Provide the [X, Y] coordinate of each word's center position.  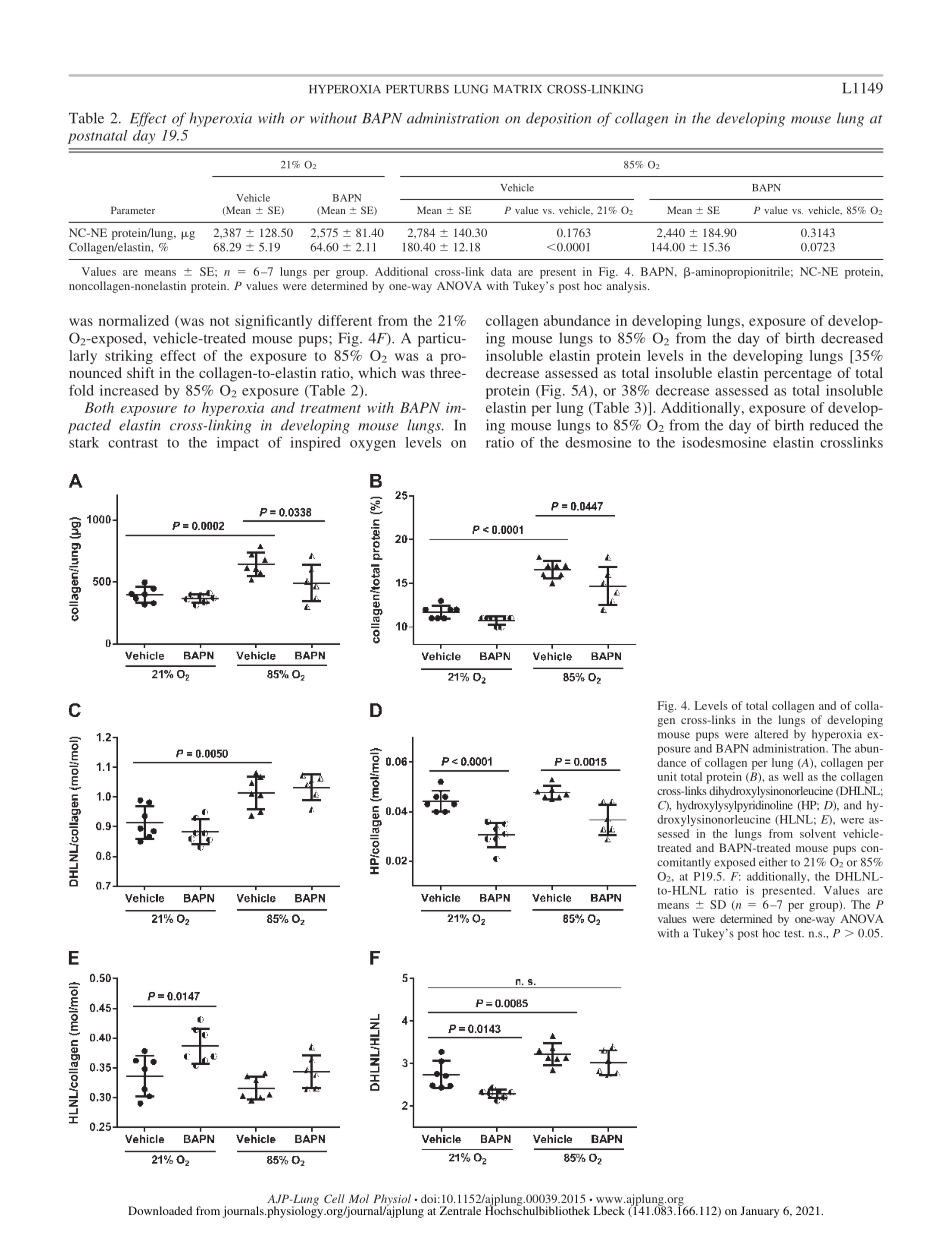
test [794, 934]
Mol [359, 1198]
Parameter [133, 210]
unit [667, 776]
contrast [133, 443]
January [759, 1212]
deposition [558, 119]
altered [771, 734]
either [773, 862]
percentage [798, 375]
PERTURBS [417, 89]
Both [99, 407]
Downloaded [160, 1210]
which [377, 372]
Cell [334, 1198]
